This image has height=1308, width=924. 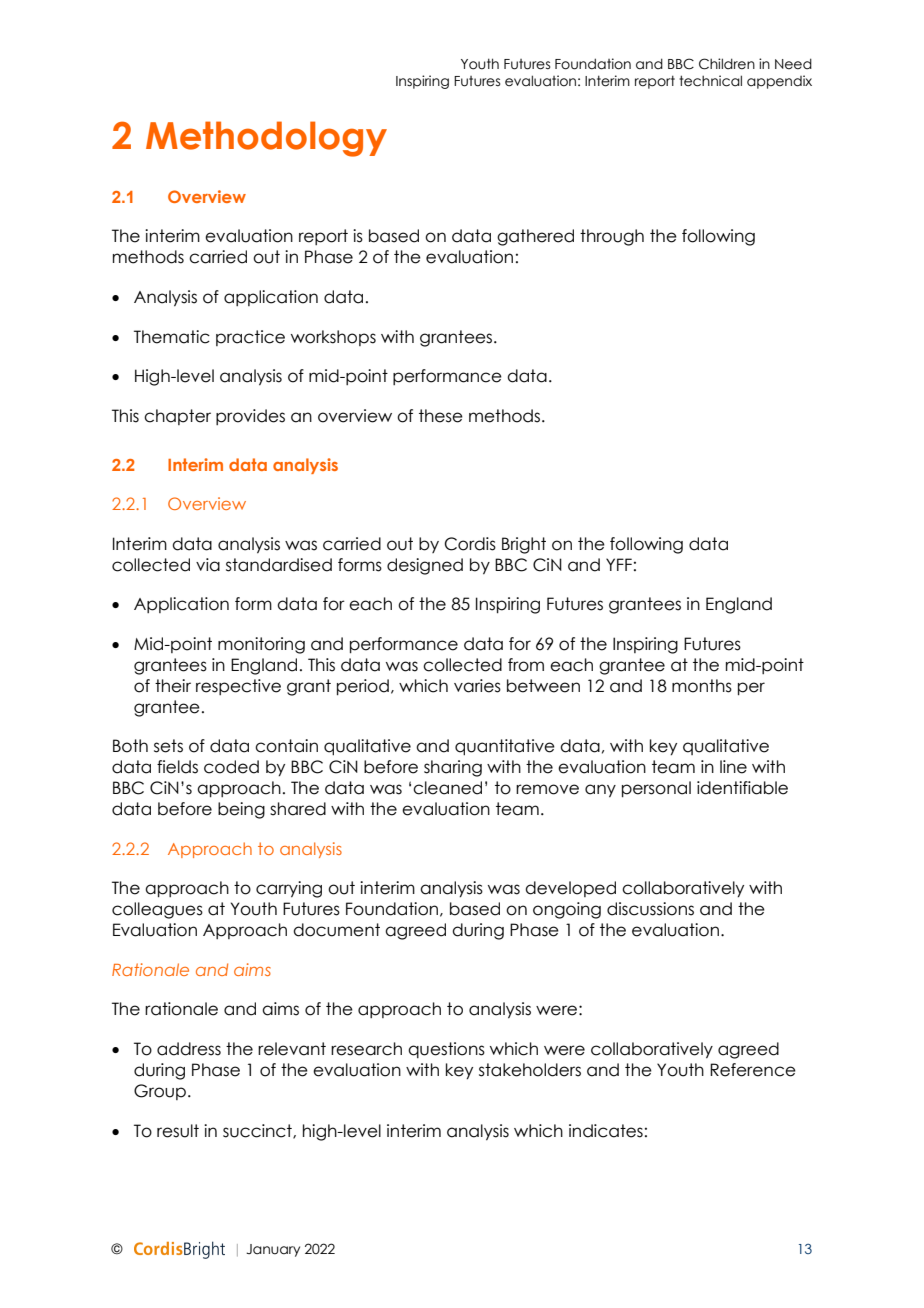 What do you see at coordinates (606, 1131) in the image?
I see `indicates` at bounding box center [606, 1131].
